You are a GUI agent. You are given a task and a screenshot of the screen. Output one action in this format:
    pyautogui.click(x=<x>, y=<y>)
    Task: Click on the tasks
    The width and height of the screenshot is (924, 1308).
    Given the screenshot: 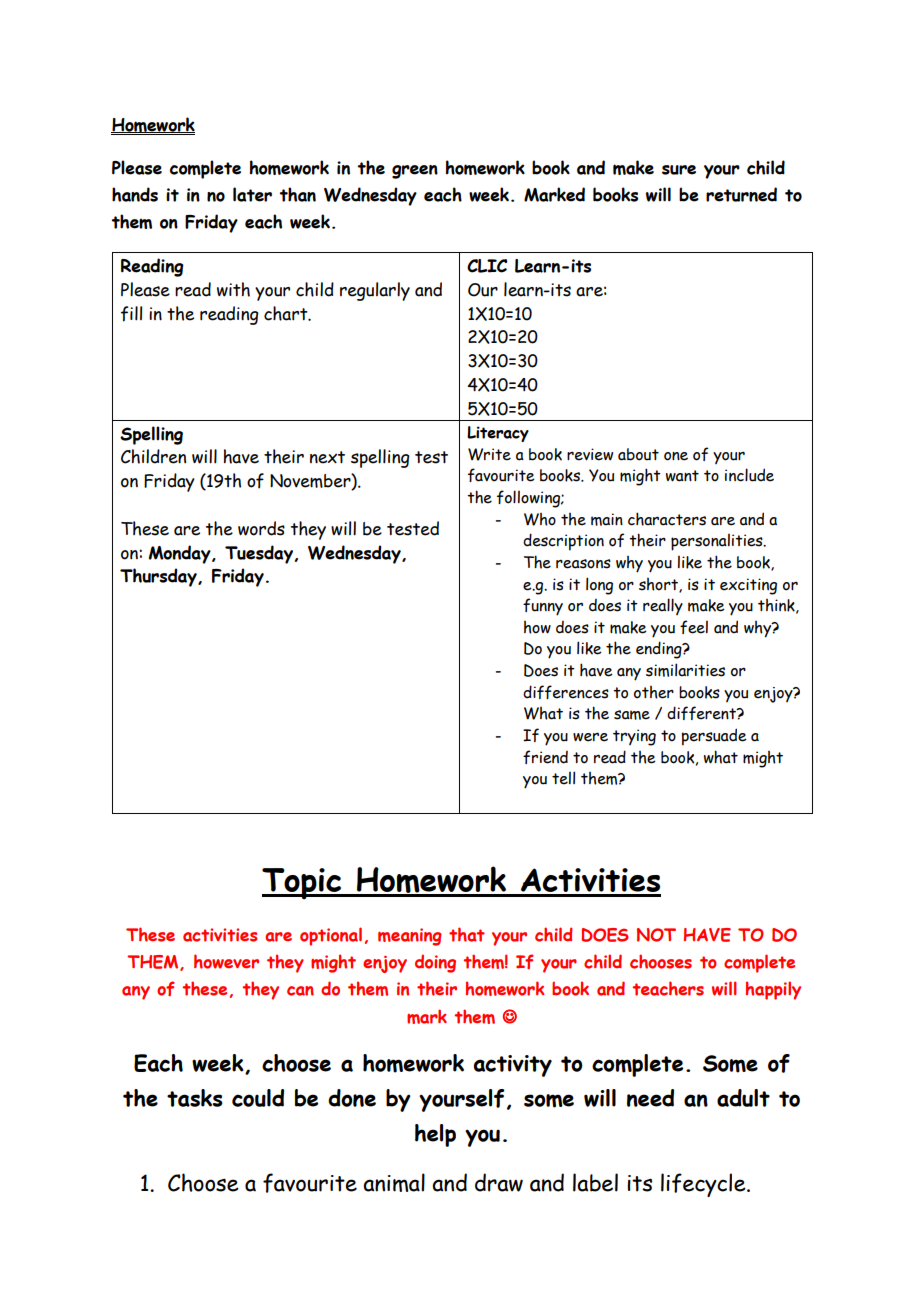 What is the action you would take?
    pyautogui.click(x=195, y=1098)
